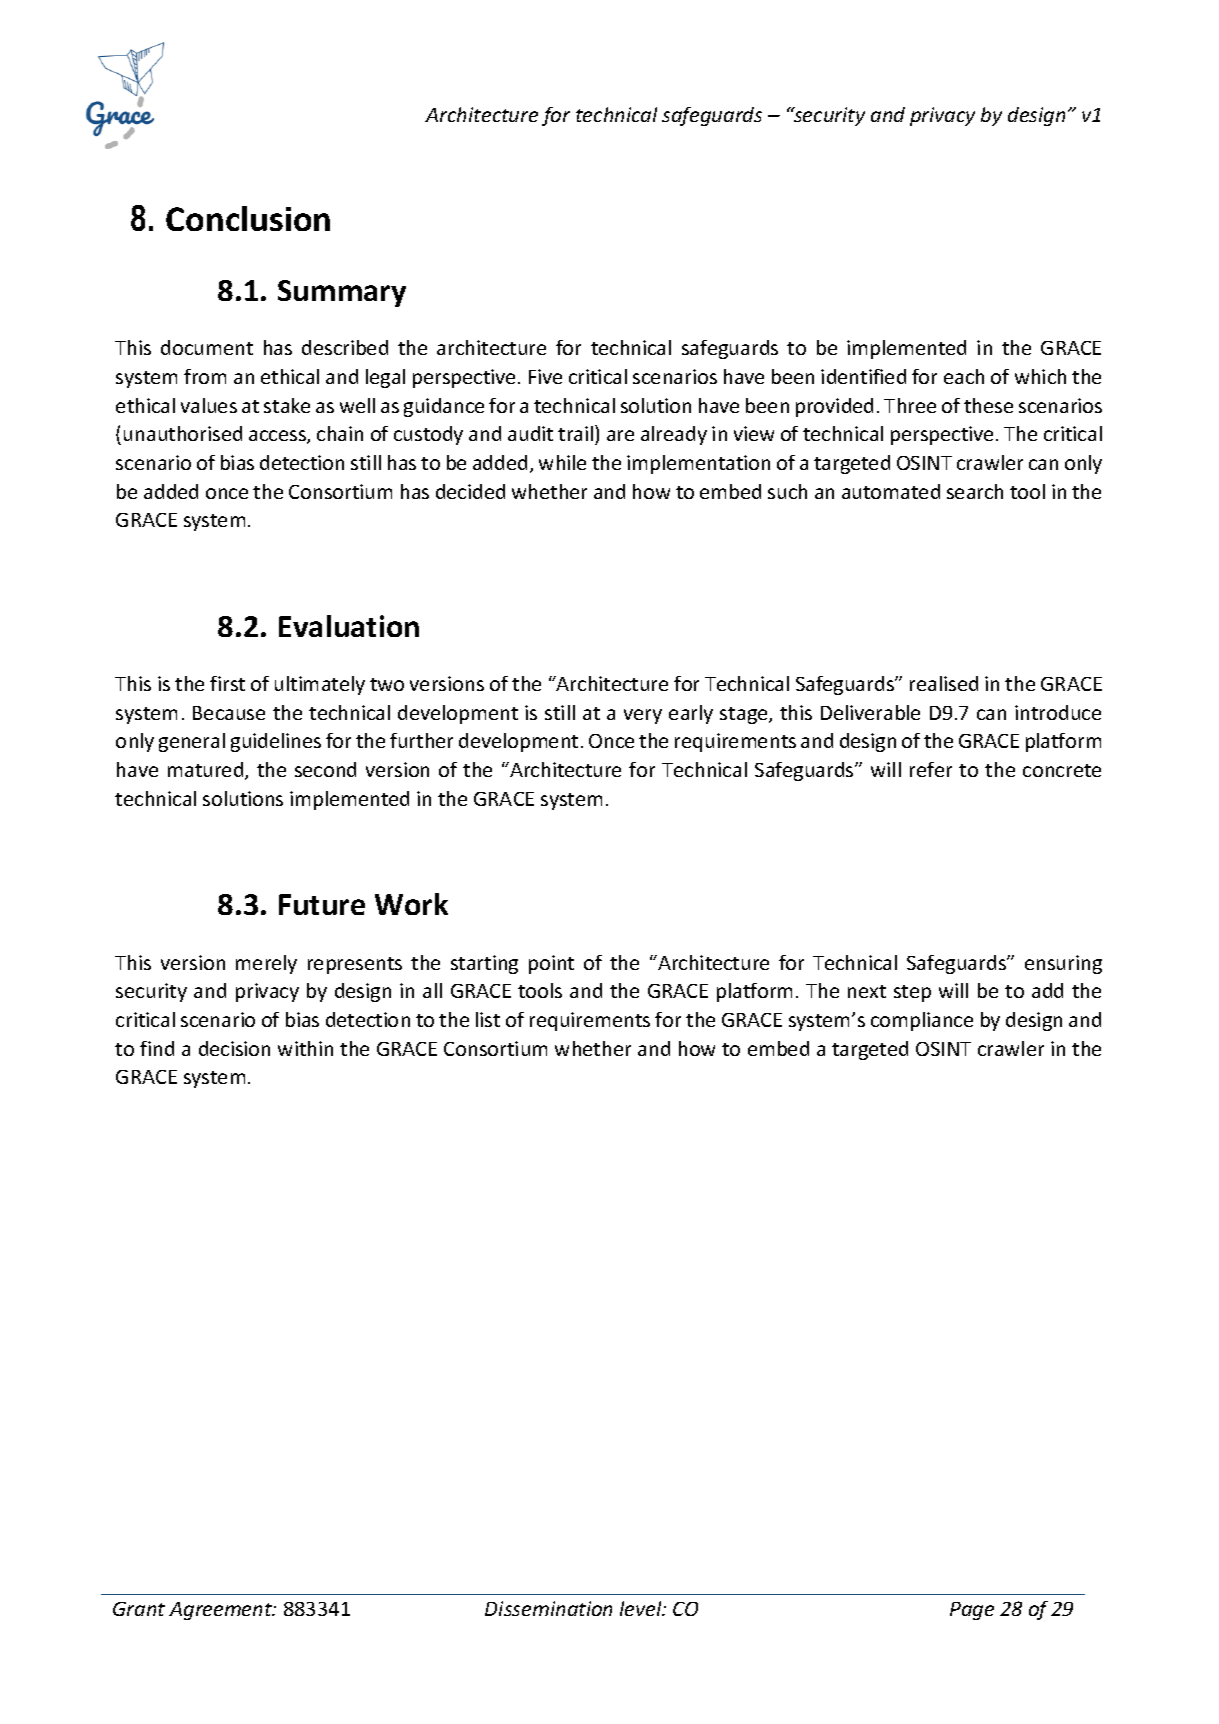  Describe the element at coordinates (545, 376) in the page. I see `Five` at that location.
